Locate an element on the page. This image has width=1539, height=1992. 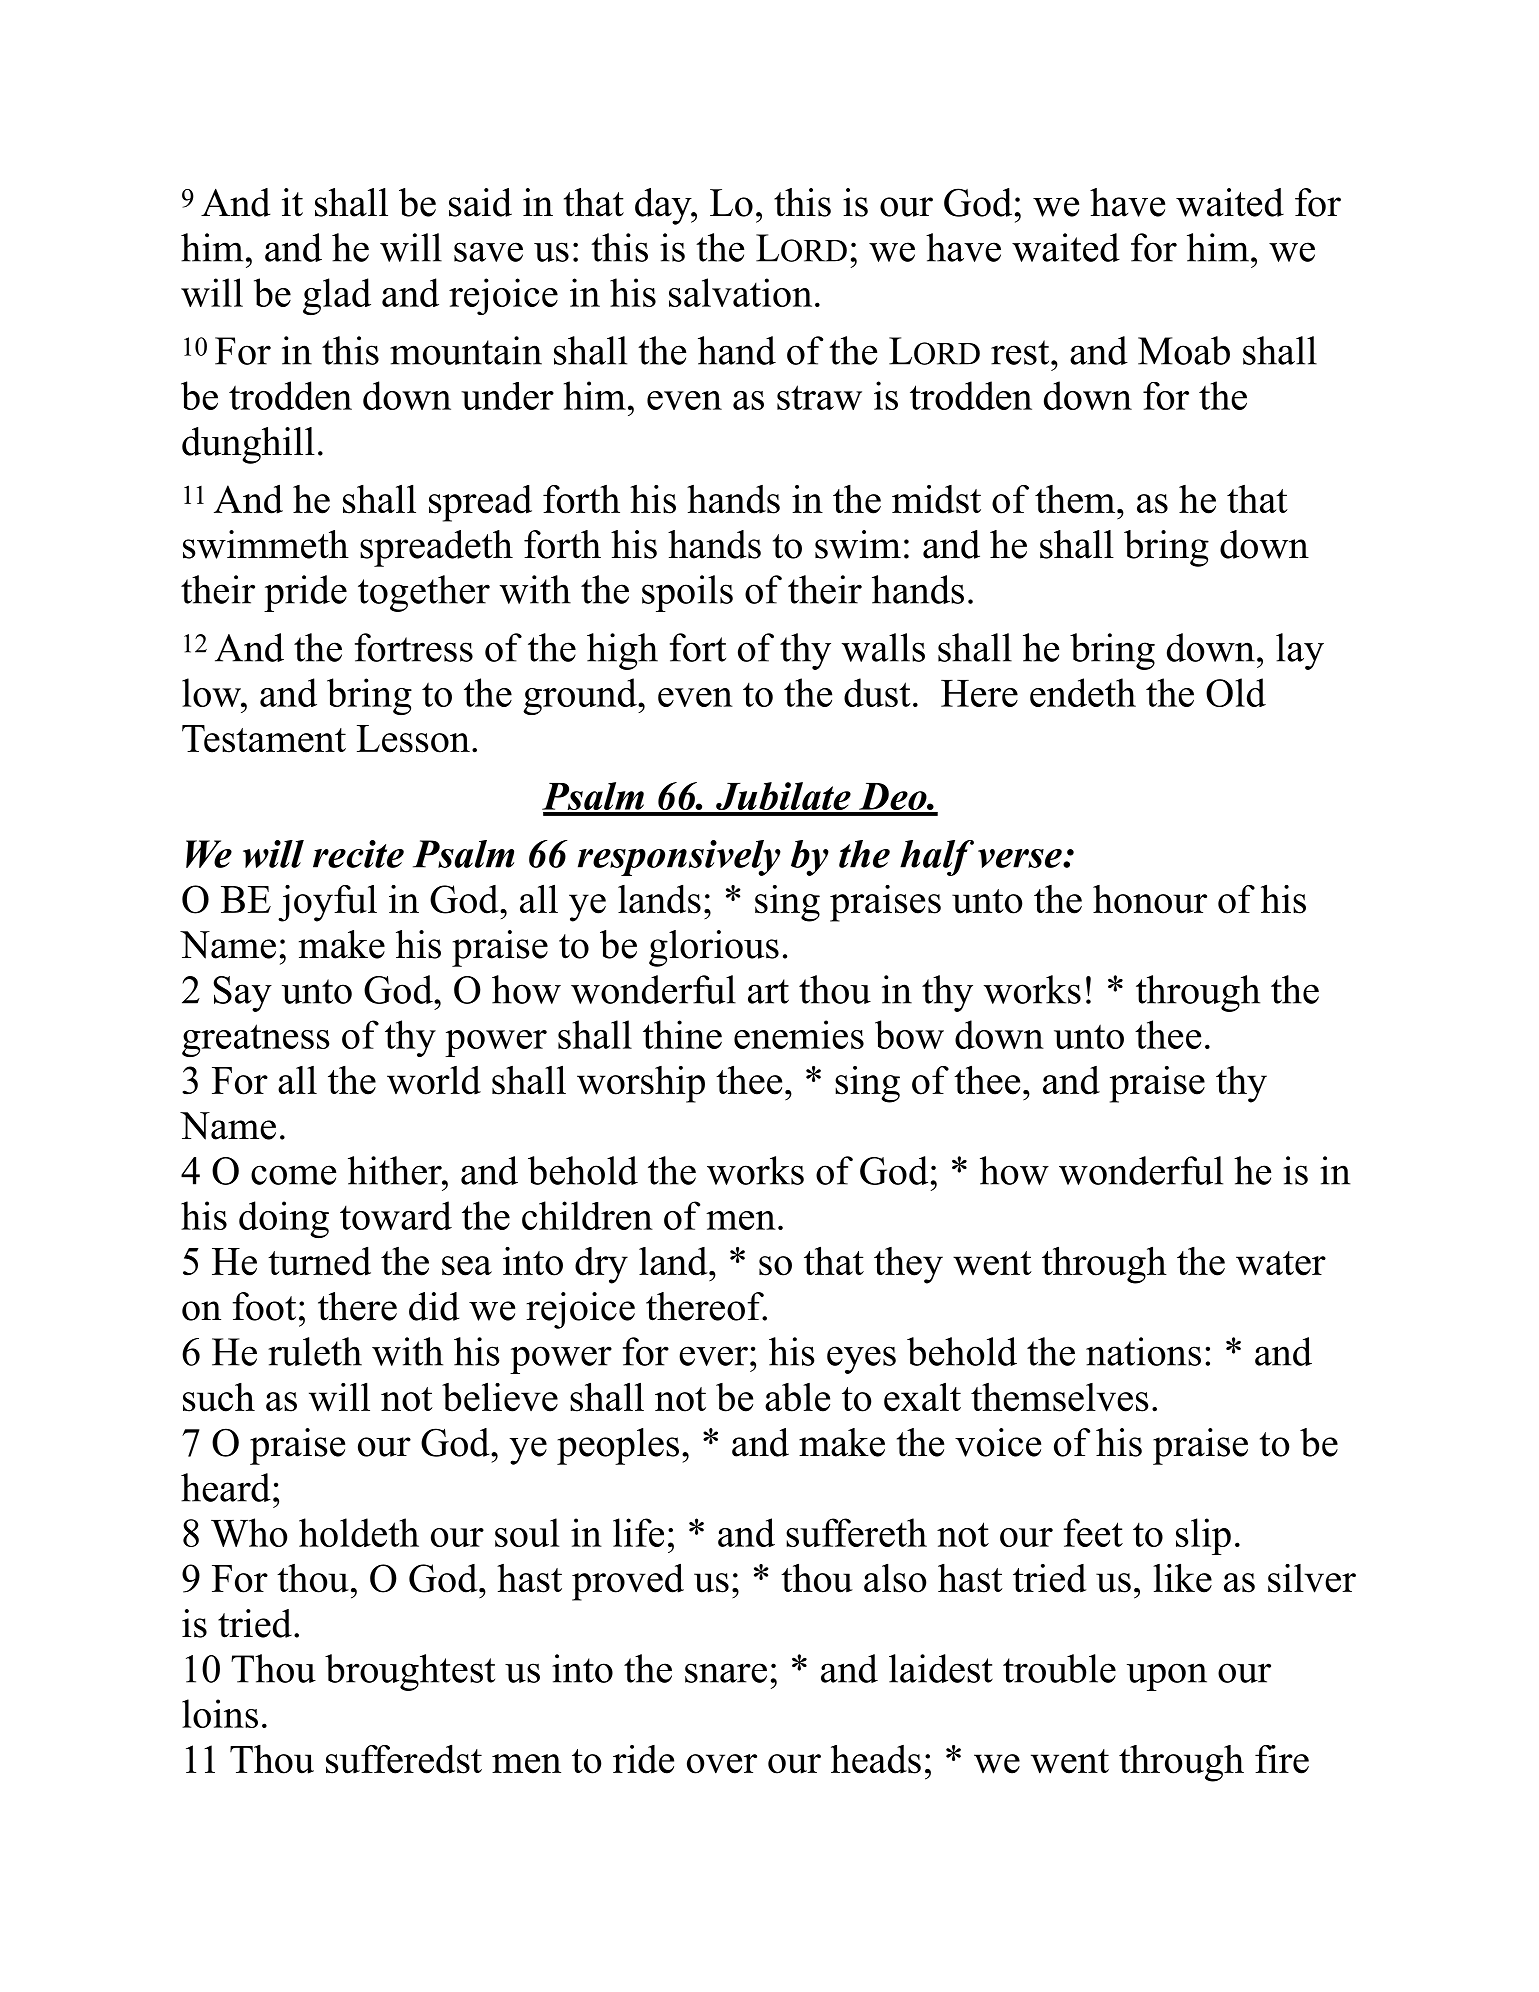
honour is located at coordinates (1150, 899).
